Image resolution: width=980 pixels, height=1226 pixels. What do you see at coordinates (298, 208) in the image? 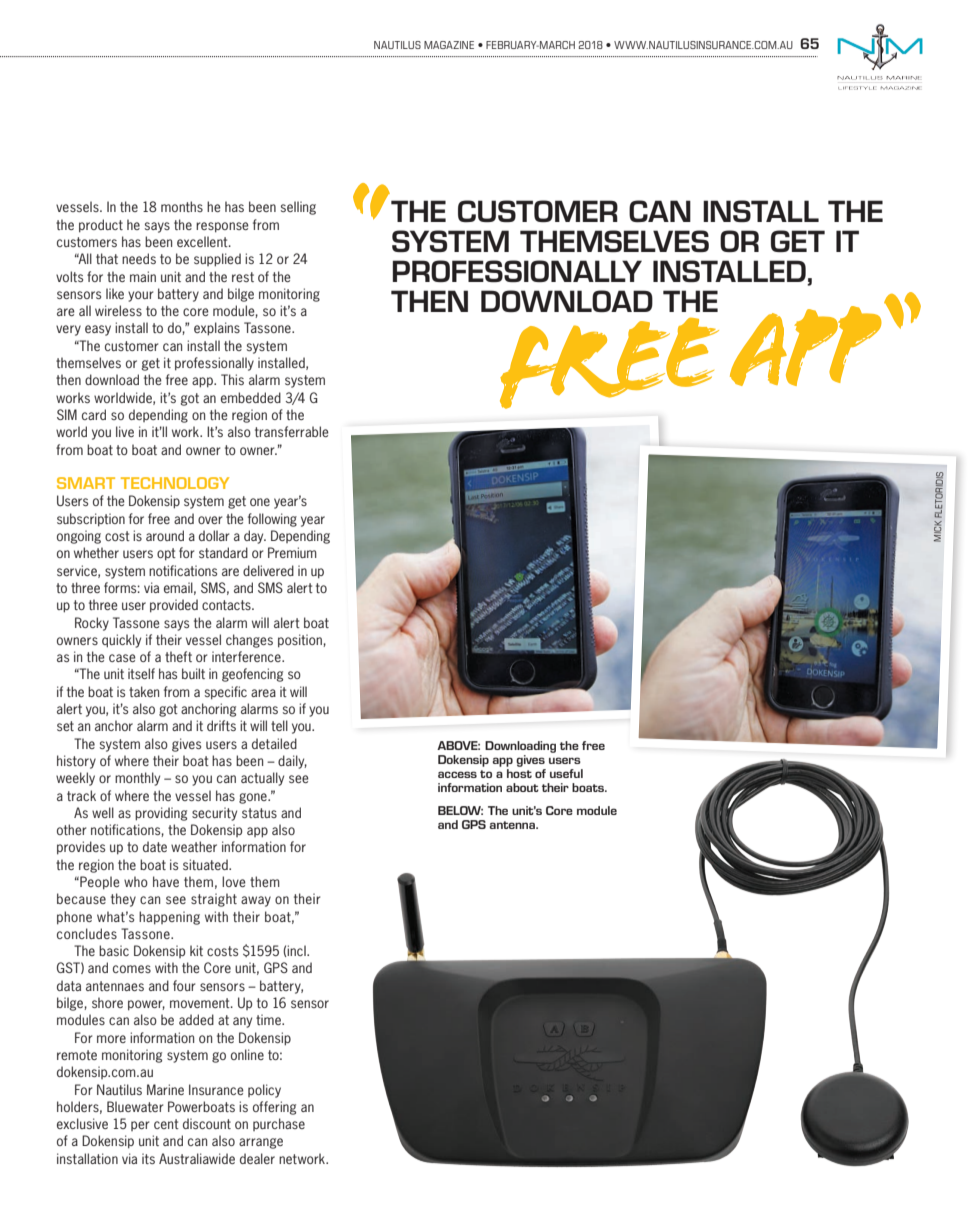
I see `selling` at bounding box center [298, 208].
